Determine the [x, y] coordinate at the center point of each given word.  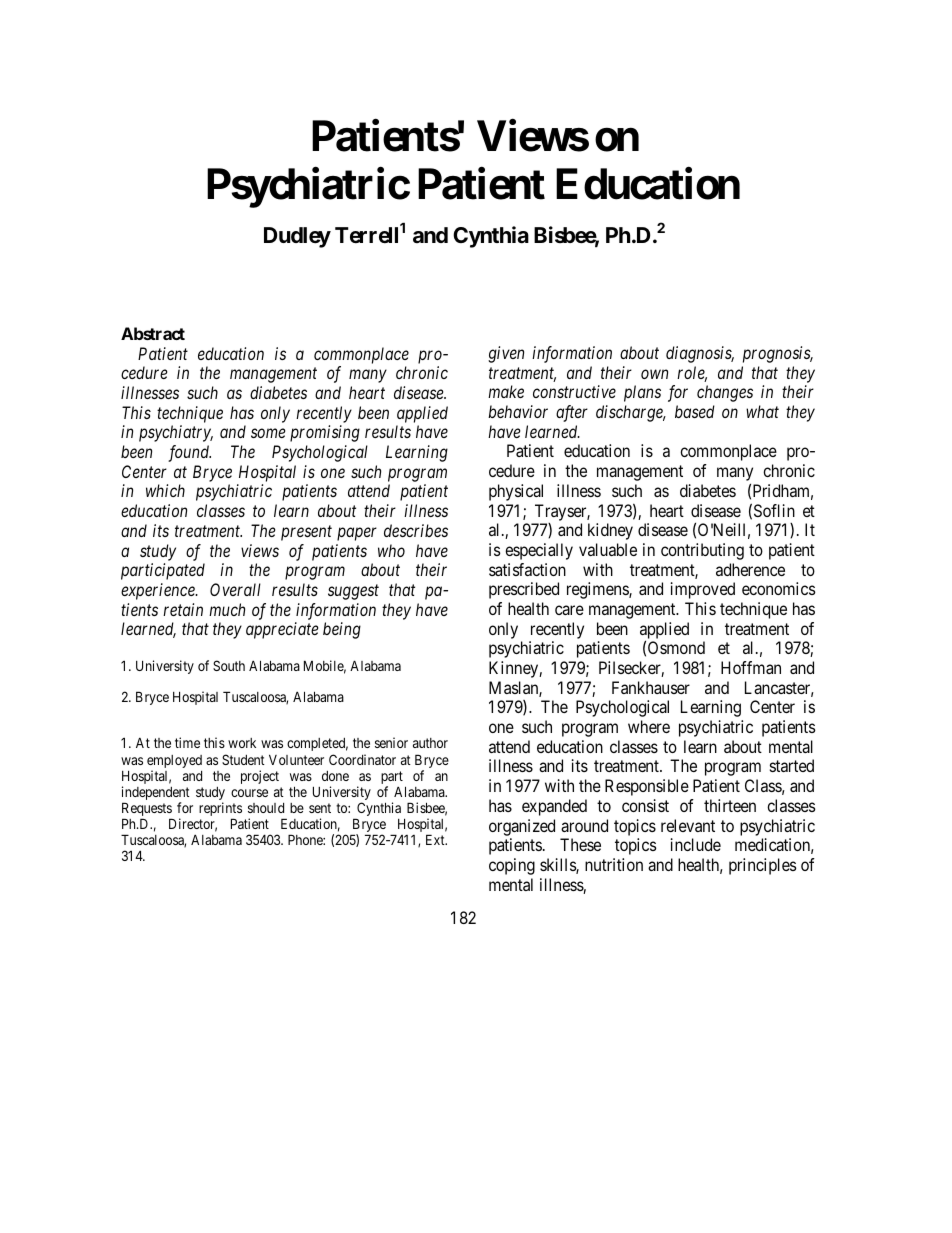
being [342, 630]
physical [516, 492]
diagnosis [700, 354]
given [506, 354]
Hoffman [751, 667]
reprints [220, 810]
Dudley [297, 237]
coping [512, 866]
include [696, 844]
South [229, 665]
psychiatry [176, 433]
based [695, 411]
